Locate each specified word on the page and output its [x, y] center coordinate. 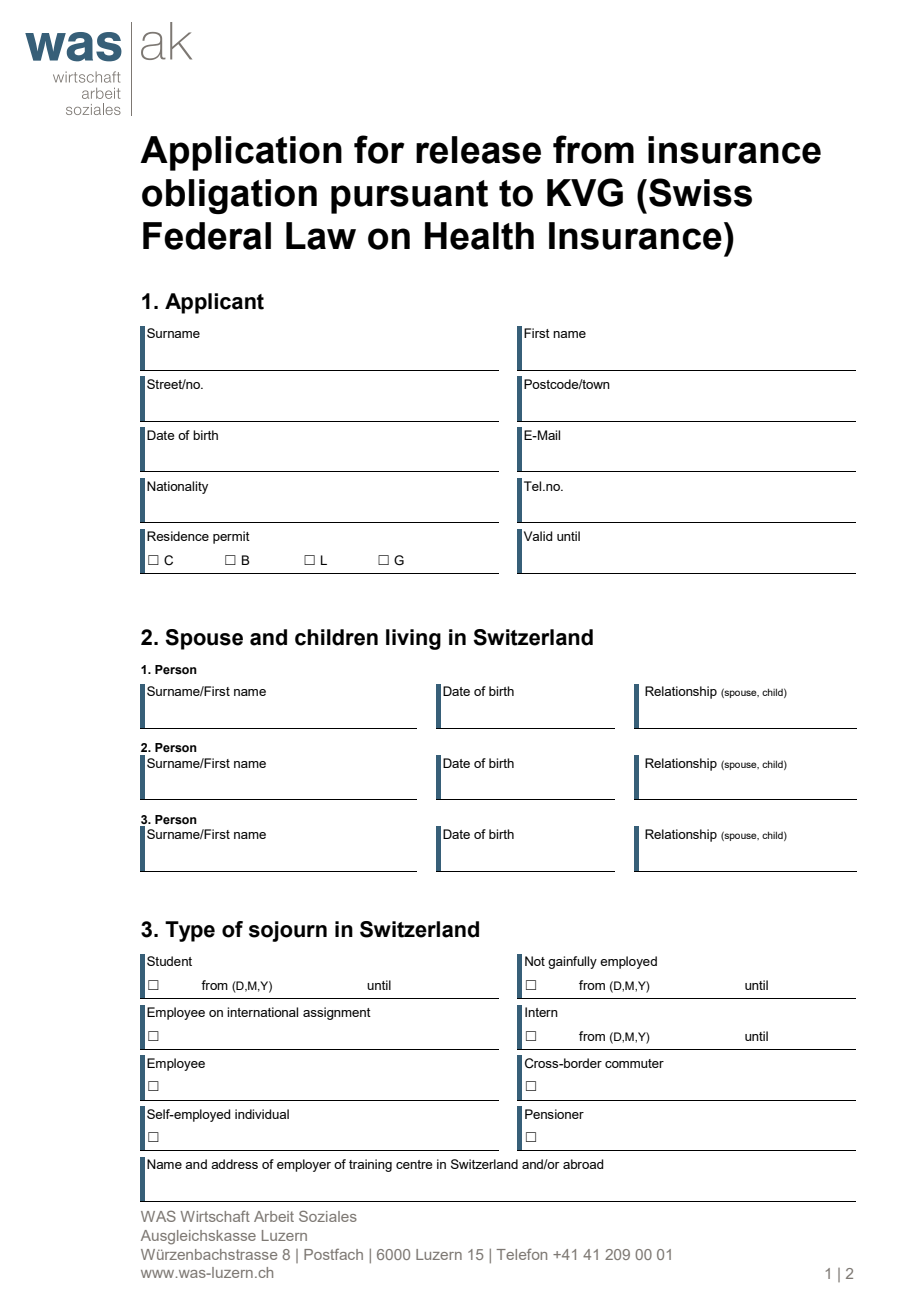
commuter [634, 1063]
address [234, 1164]
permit [231, 537]
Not [535, 961]
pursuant [409, 197]
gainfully [572, 962]
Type [190, 931]
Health [479, 236]
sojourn [288, 931]
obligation [229, 196]
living [413, 639]
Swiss [700, 192]
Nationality [177, 487]
